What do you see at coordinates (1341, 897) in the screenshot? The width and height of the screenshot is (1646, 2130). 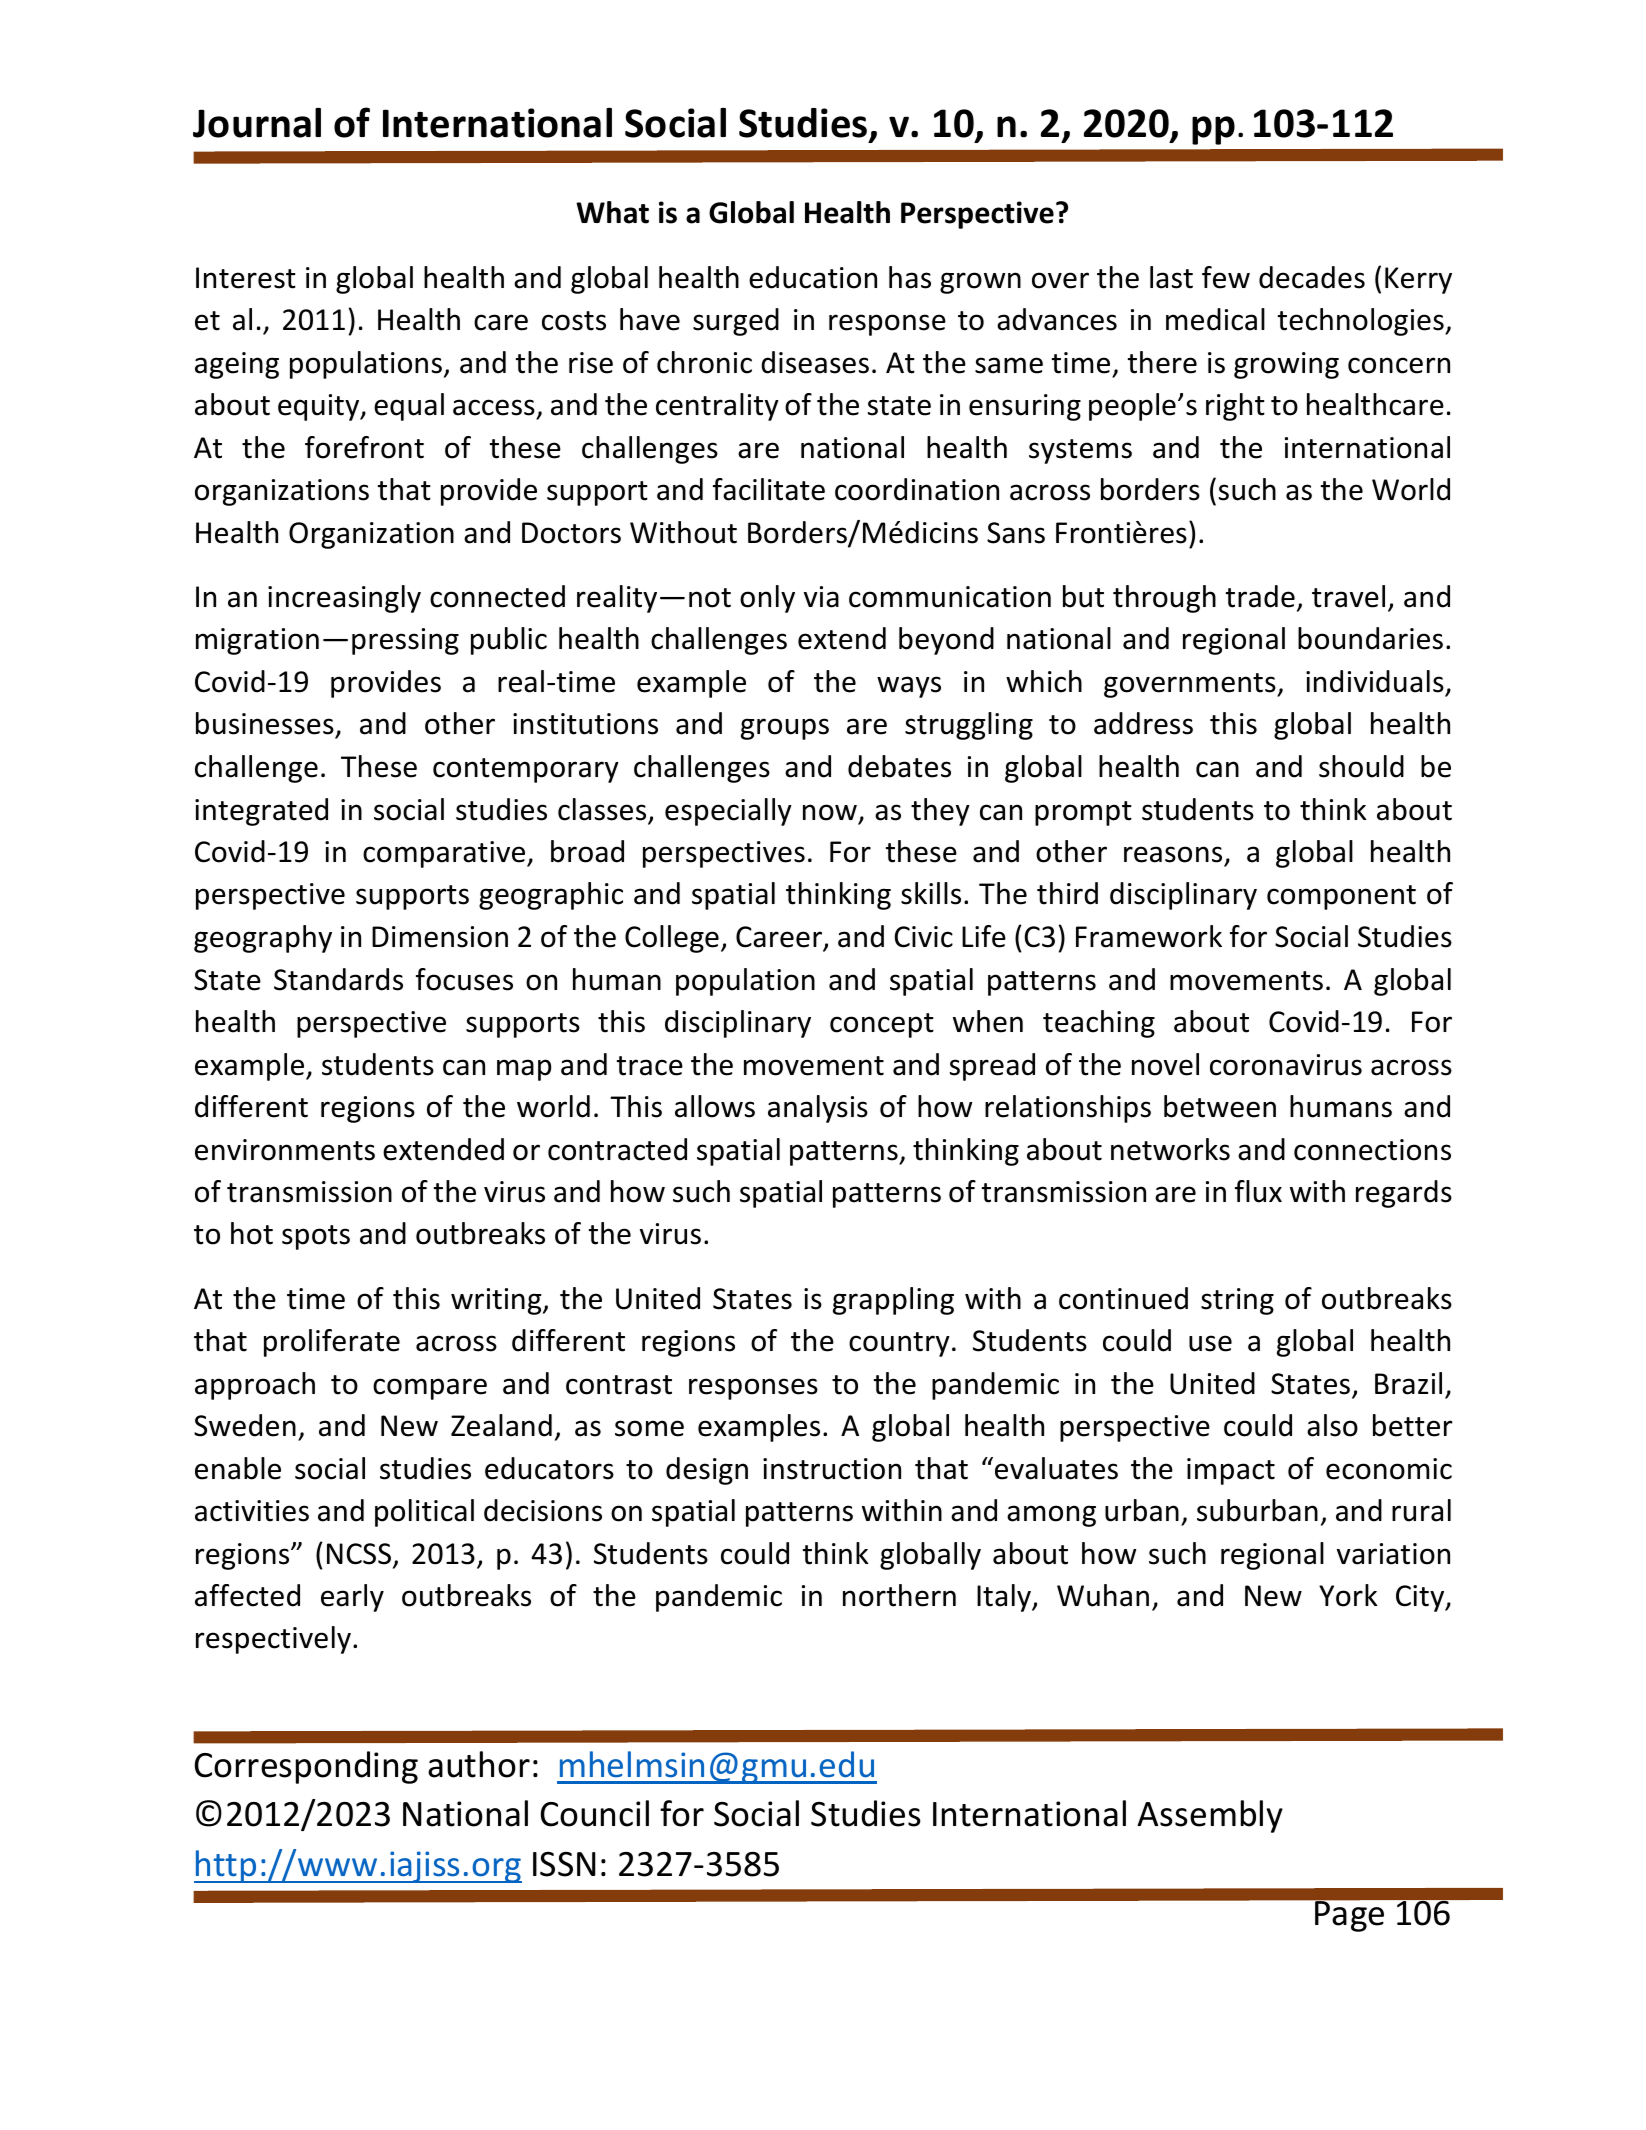 I see `component` at bounding box center [1341, 897].
